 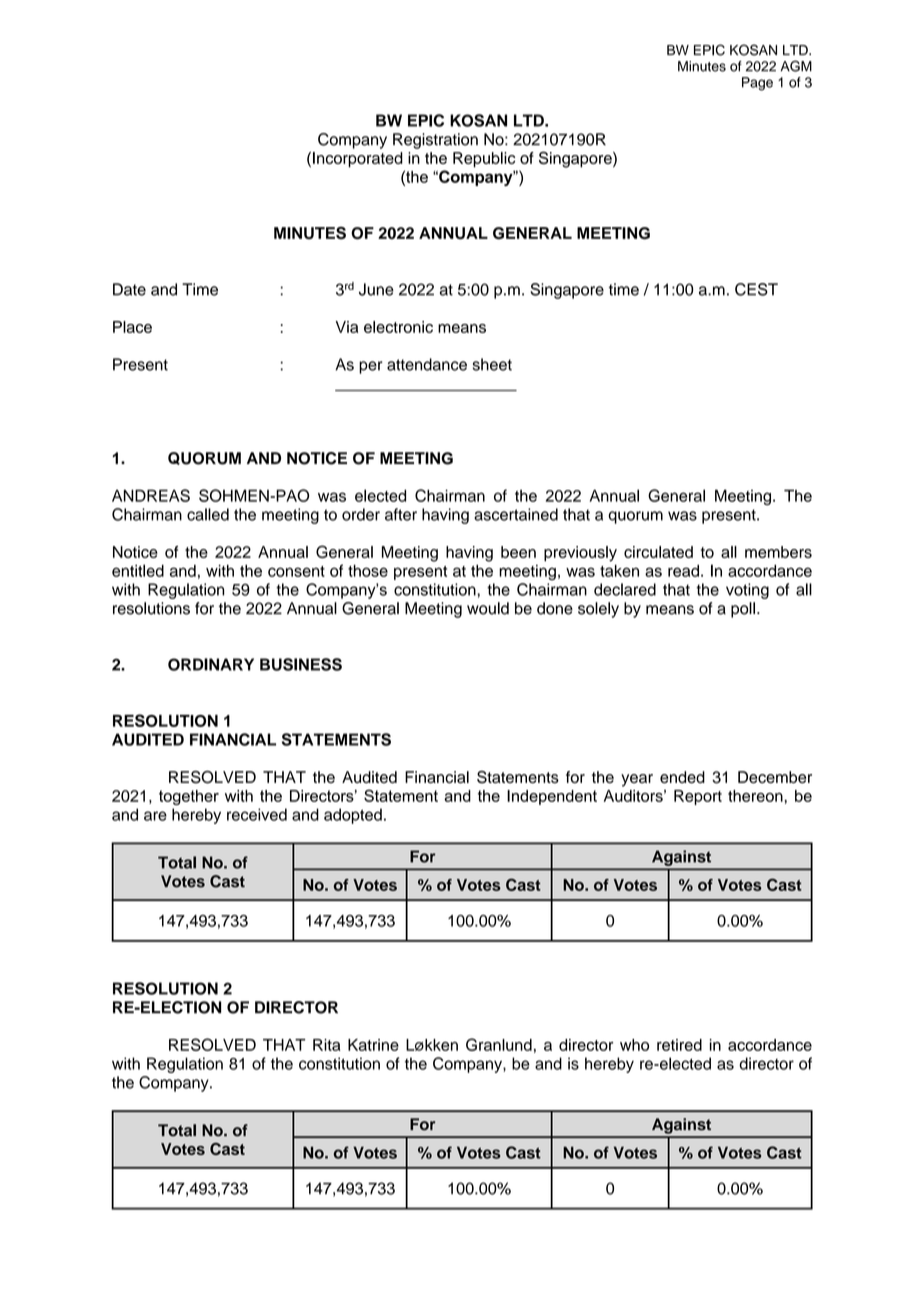 I want to click on ORDINARY, so click(x=211, y=664).
